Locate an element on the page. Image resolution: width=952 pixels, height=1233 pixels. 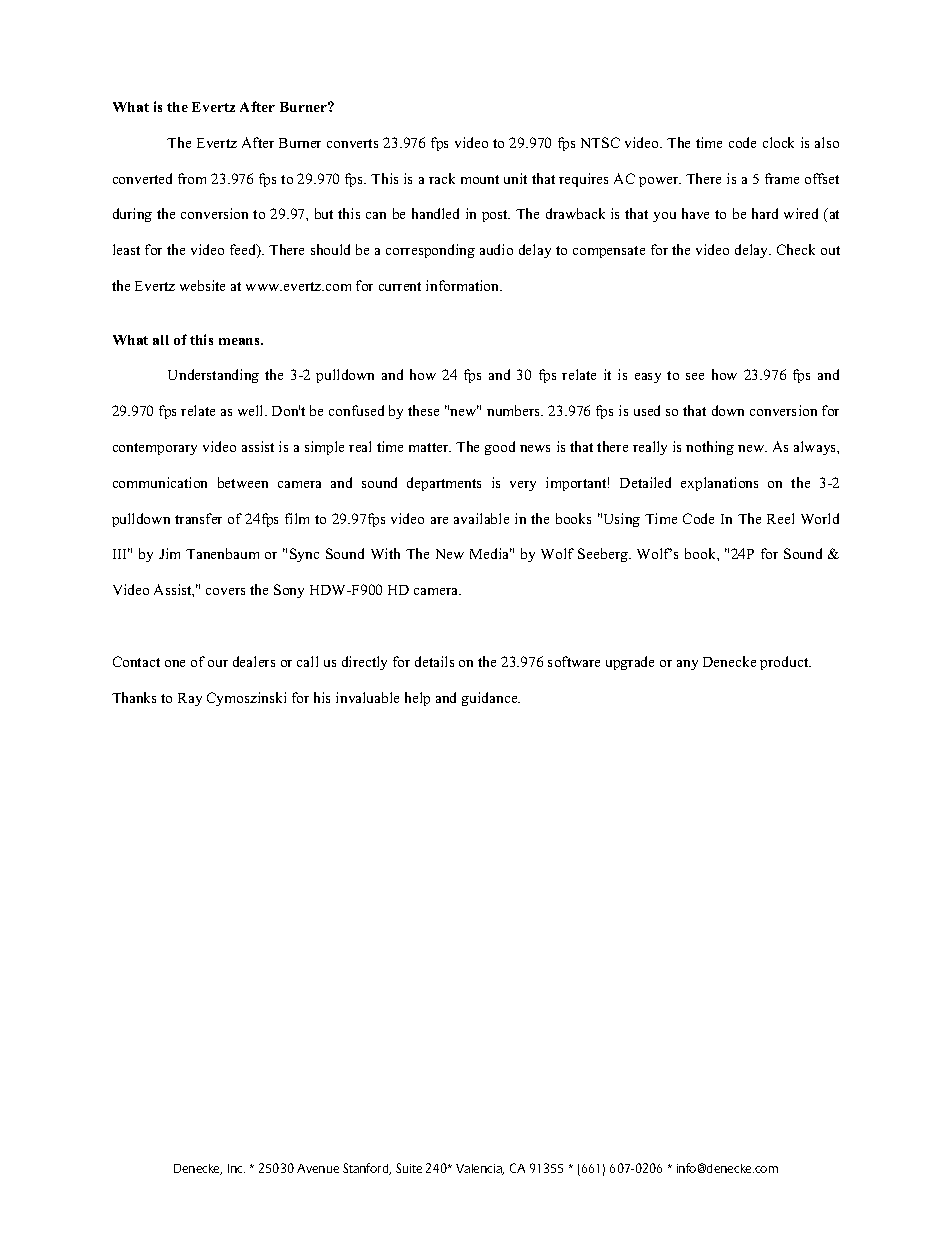
Ray is located at coordinates (190, 699).
